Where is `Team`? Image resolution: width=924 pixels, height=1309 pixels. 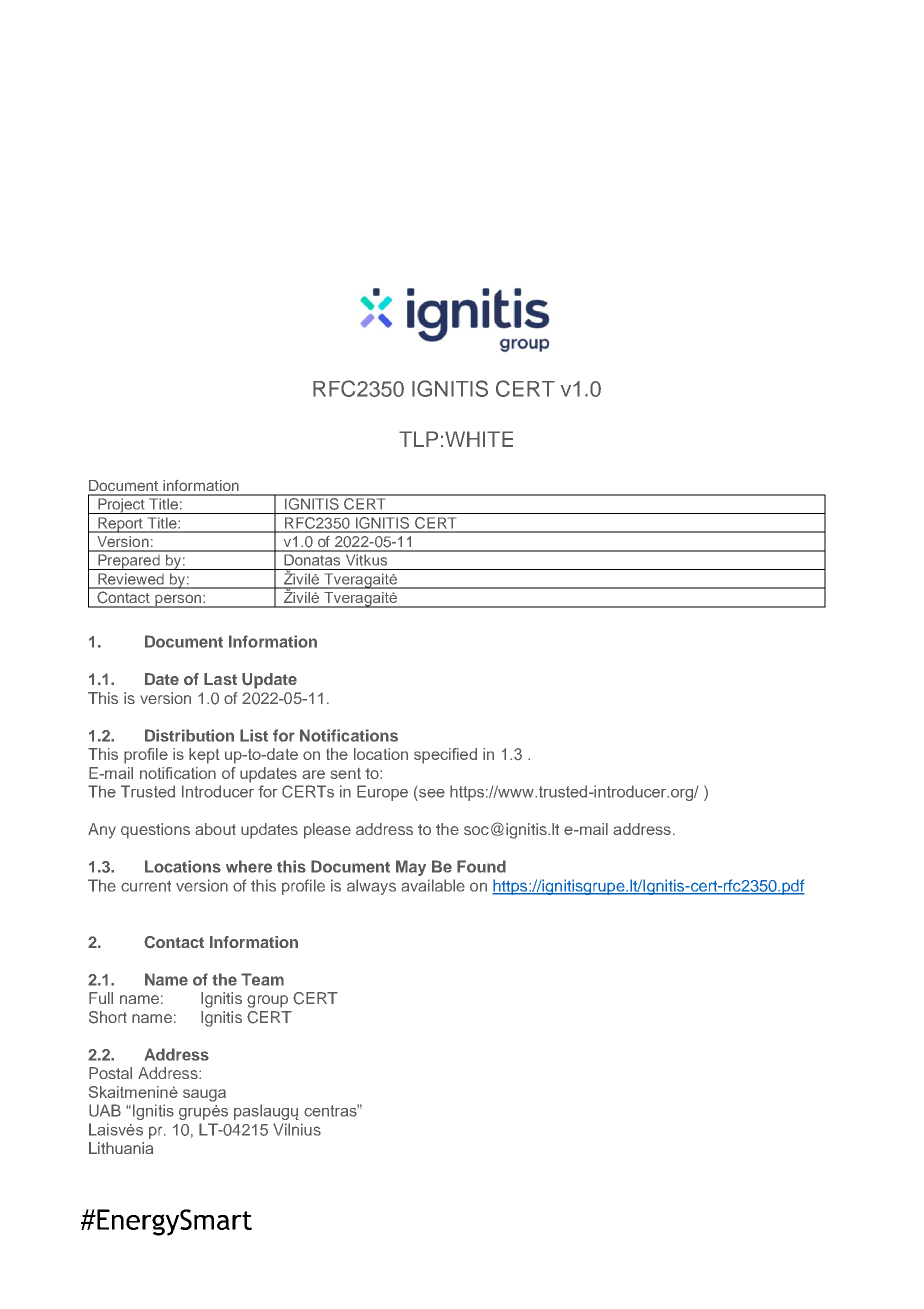
Team is located at coordinates (262, 979).
